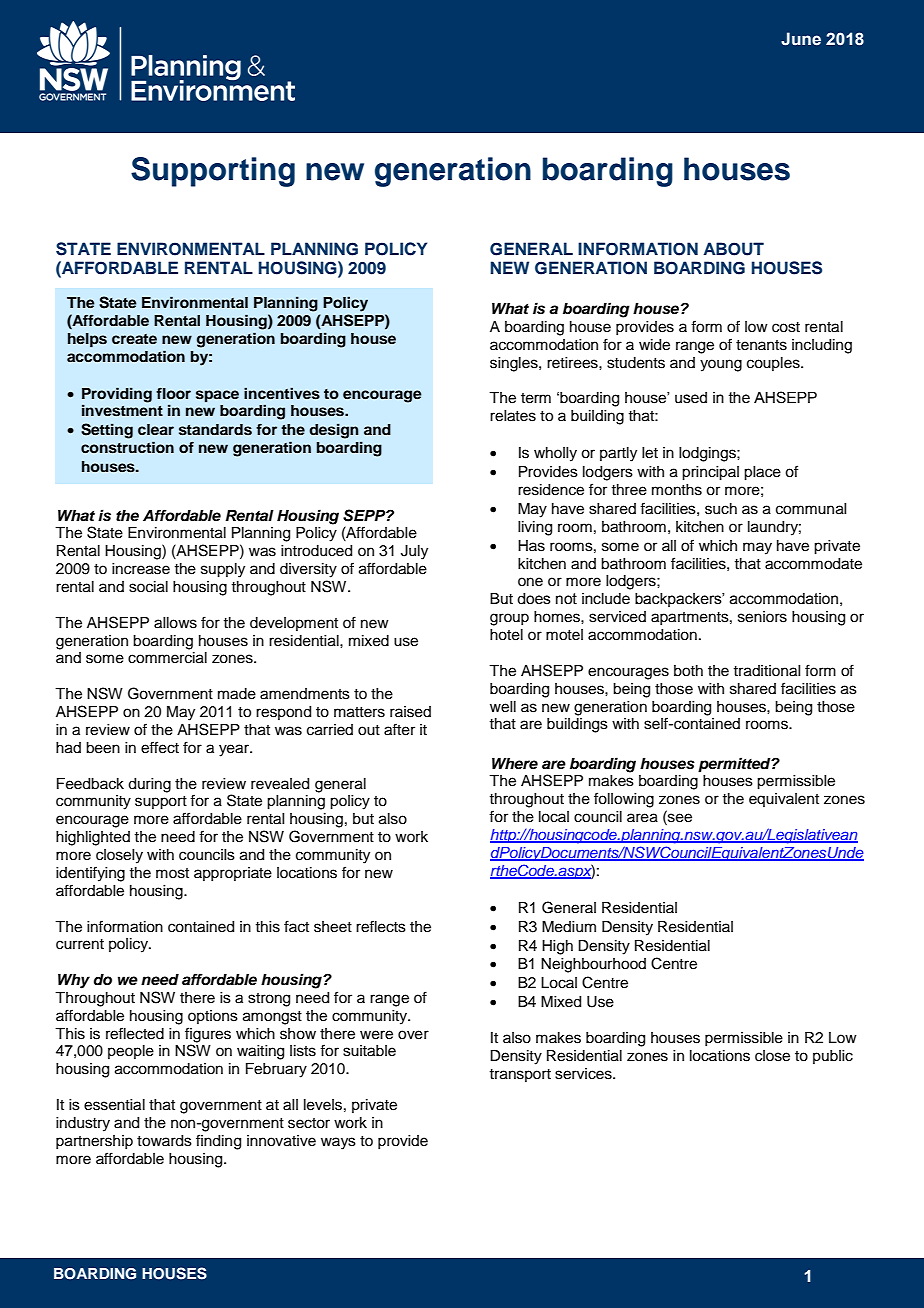  What do you see at coordinates (164, 1141) in the image?
I see `towards` at bounding box center [164, 1141].
